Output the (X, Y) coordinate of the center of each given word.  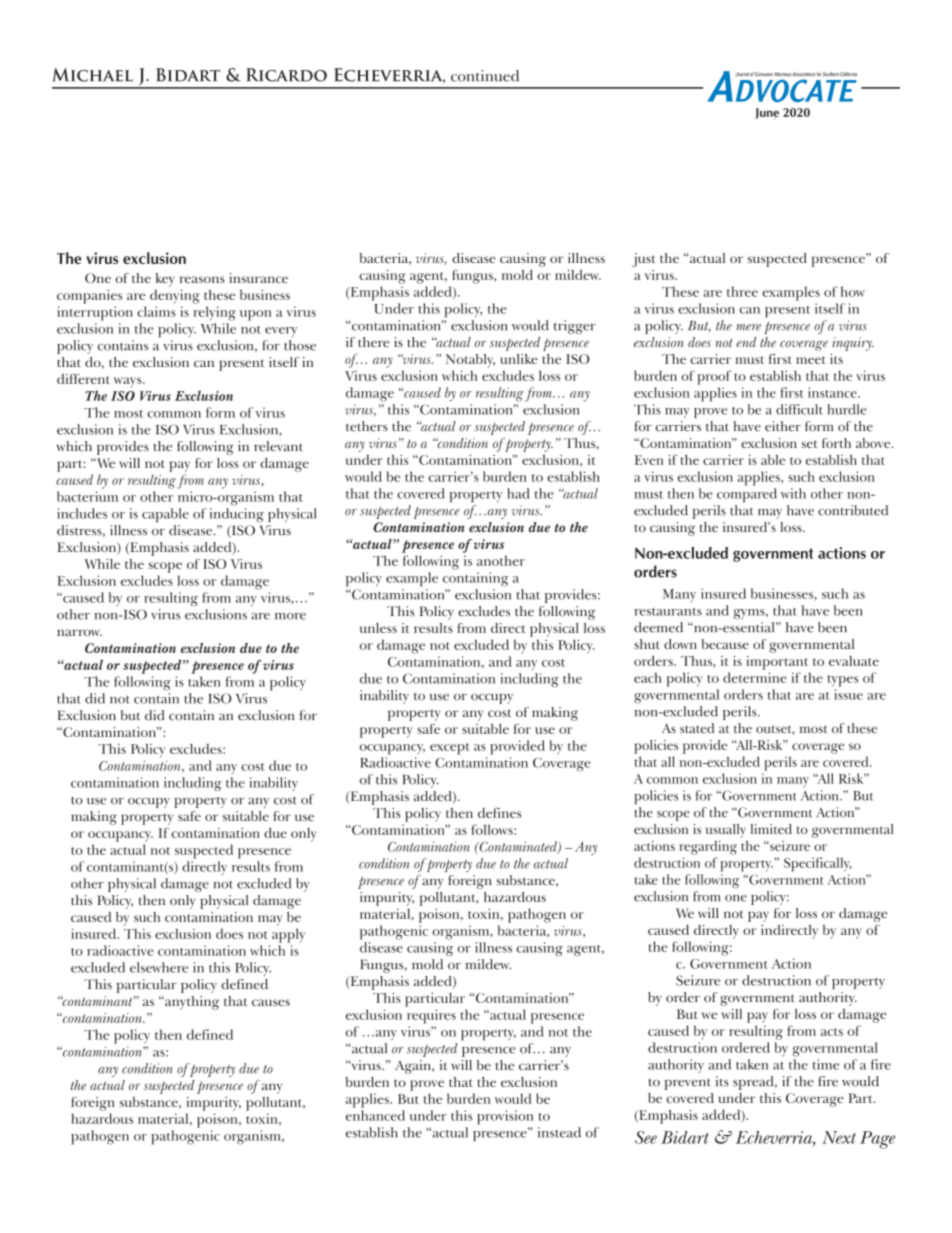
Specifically (818, 864)
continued (485, 76)
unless (378, 628)
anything (191, 1003)
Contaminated (518, 847)
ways (129, 382)
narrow (79, 632)
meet (811, 360)
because (725, 644)
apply (288, 935)
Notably (470, 361)
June (767, 114)
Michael (93, 75)
